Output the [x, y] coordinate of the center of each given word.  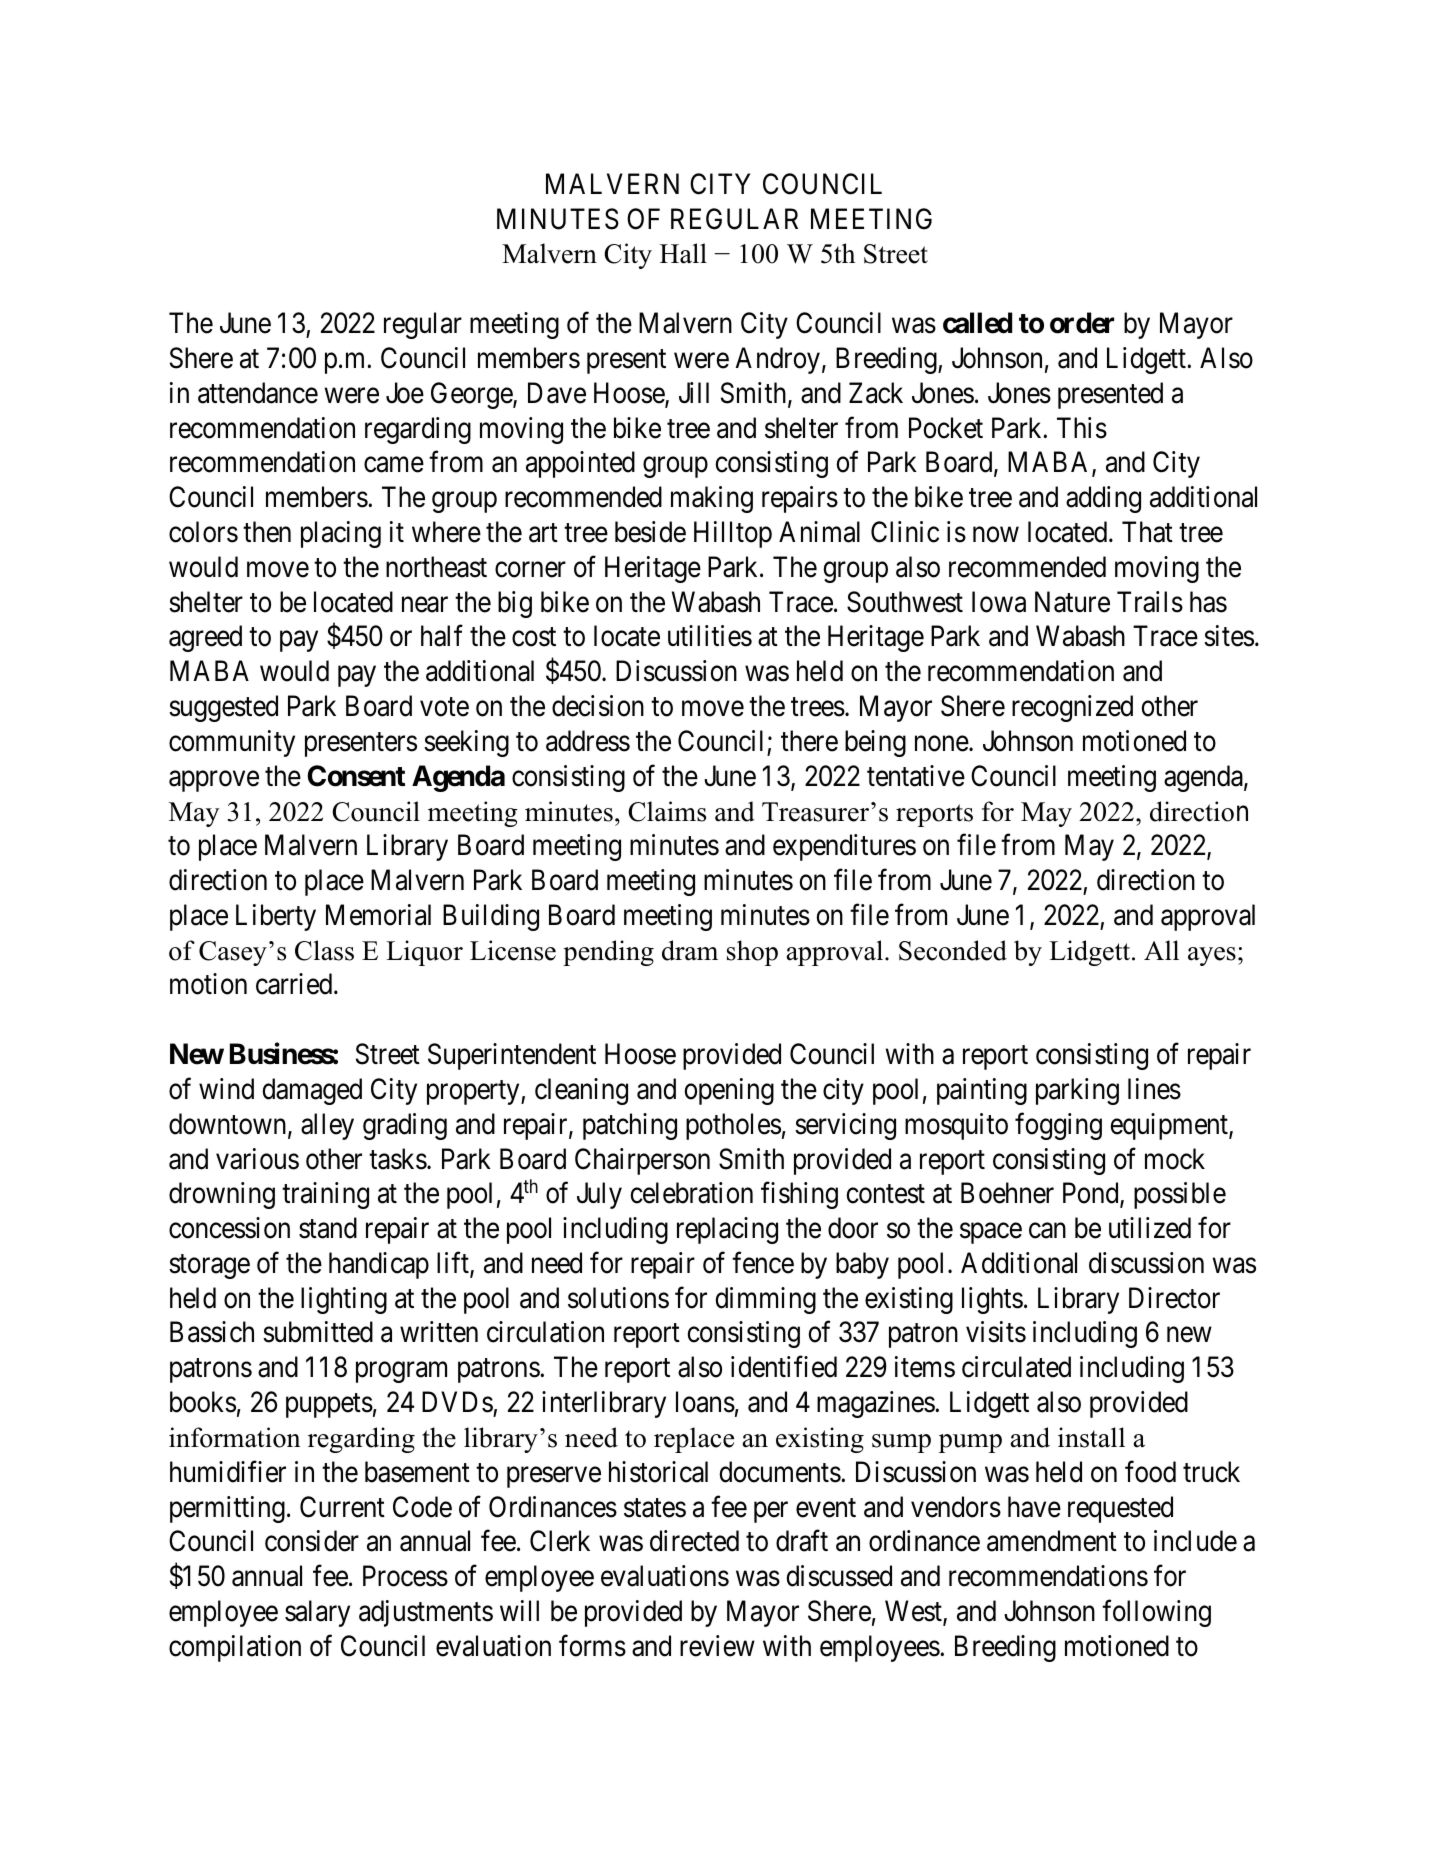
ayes [1212, 956]
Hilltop [733, 534]
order [1082, 323]
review [717, 1646]
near [425, 605]
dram [690, 950]
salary [317, 1613]
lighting [344, 1300]
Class [324, 950]
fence [763, 1263]
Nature [1072, 602]
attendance [258, 393]
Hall [683, 253]
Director [1174, 1298]
